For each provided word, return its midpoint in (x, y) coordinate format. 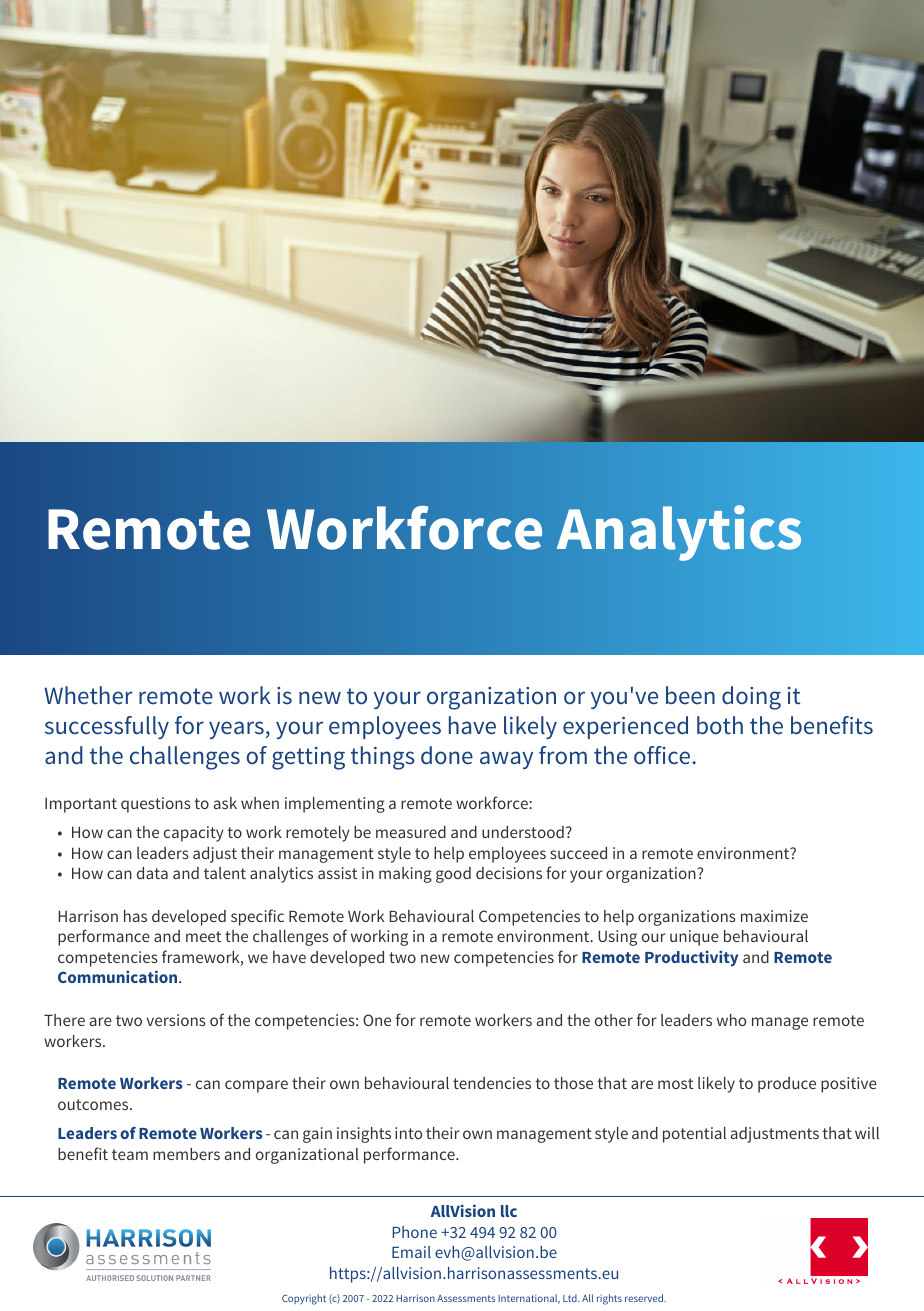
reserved (645, 1298)
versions (176, 1020)
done (447, 755)
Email (411, 1252)
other (614, 1020)
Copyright (304, 1299)
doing (751, 698)
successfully (107, 727)
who (731, 1020)
